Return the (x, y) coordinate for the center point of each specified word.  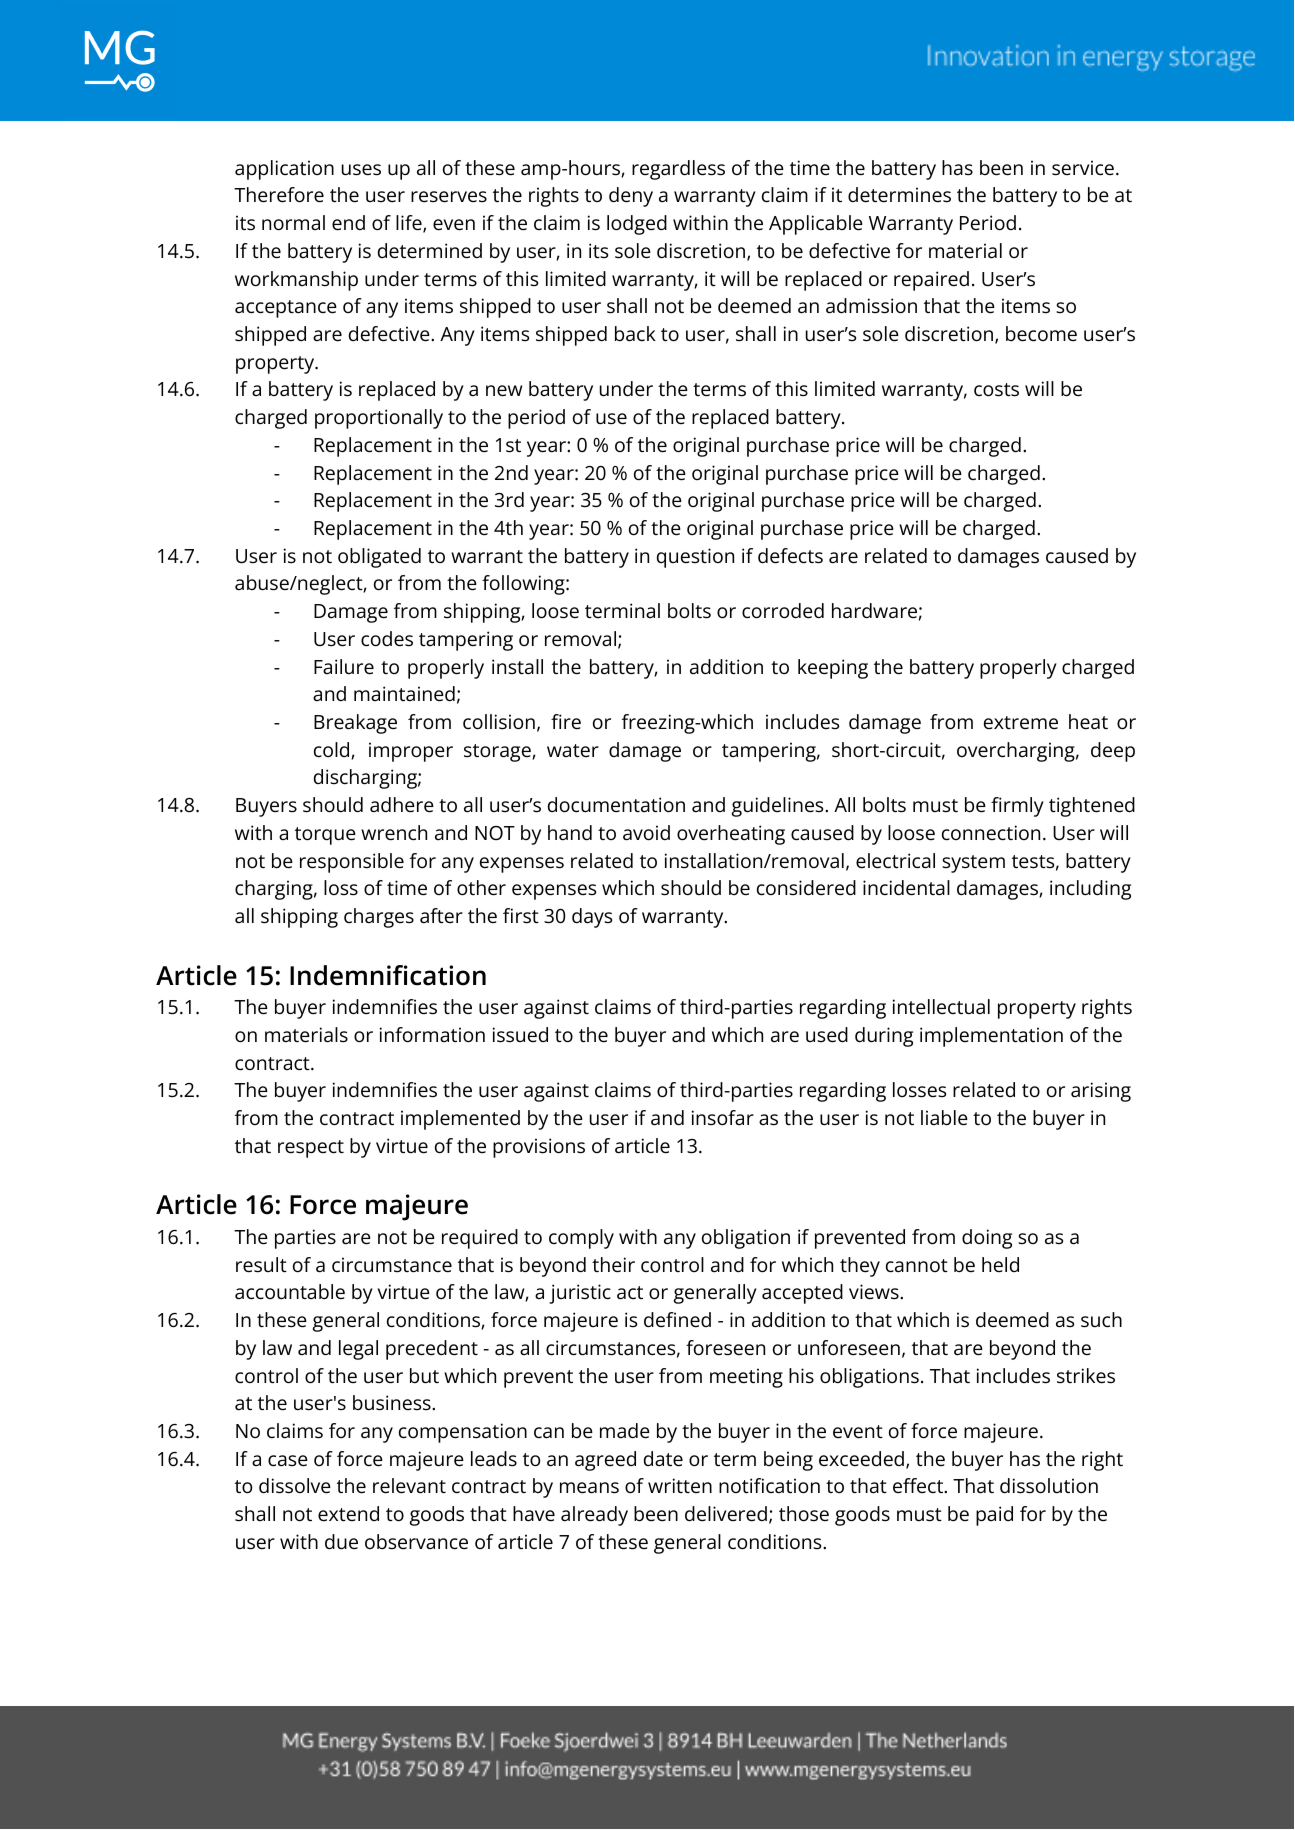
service (1083, 168)
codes (387, 639)
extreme (1021, 723)
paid (994, 1516)
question (695, 558)
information (432, 1035)
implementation (991, 1037)
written (680, 1486)
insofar (723, 1118)
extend (348, 1514)
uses (361, 170)
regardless (678, 170)
